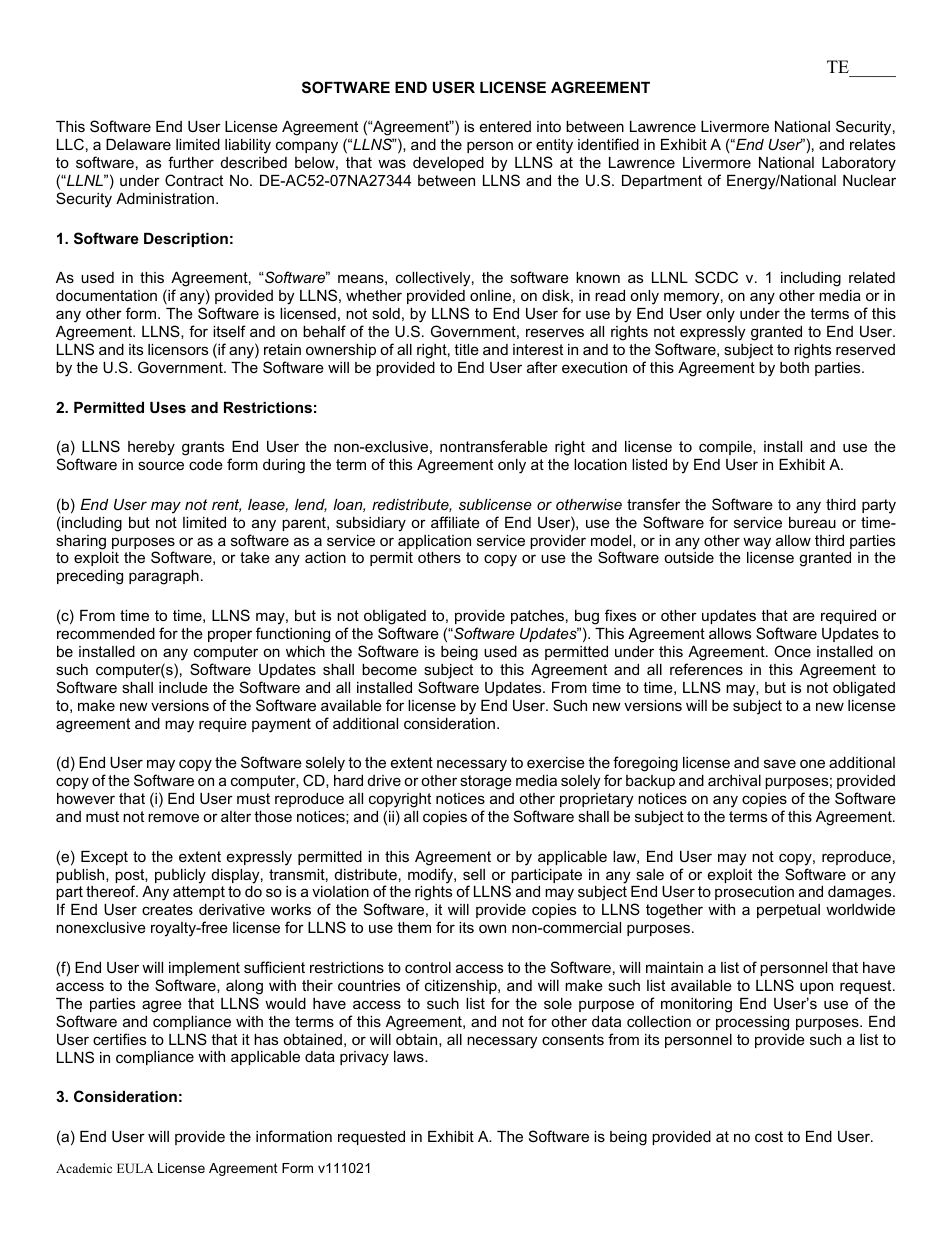  Describe the element at coordinates (191, 162) in the document. I see `further` at that location.
